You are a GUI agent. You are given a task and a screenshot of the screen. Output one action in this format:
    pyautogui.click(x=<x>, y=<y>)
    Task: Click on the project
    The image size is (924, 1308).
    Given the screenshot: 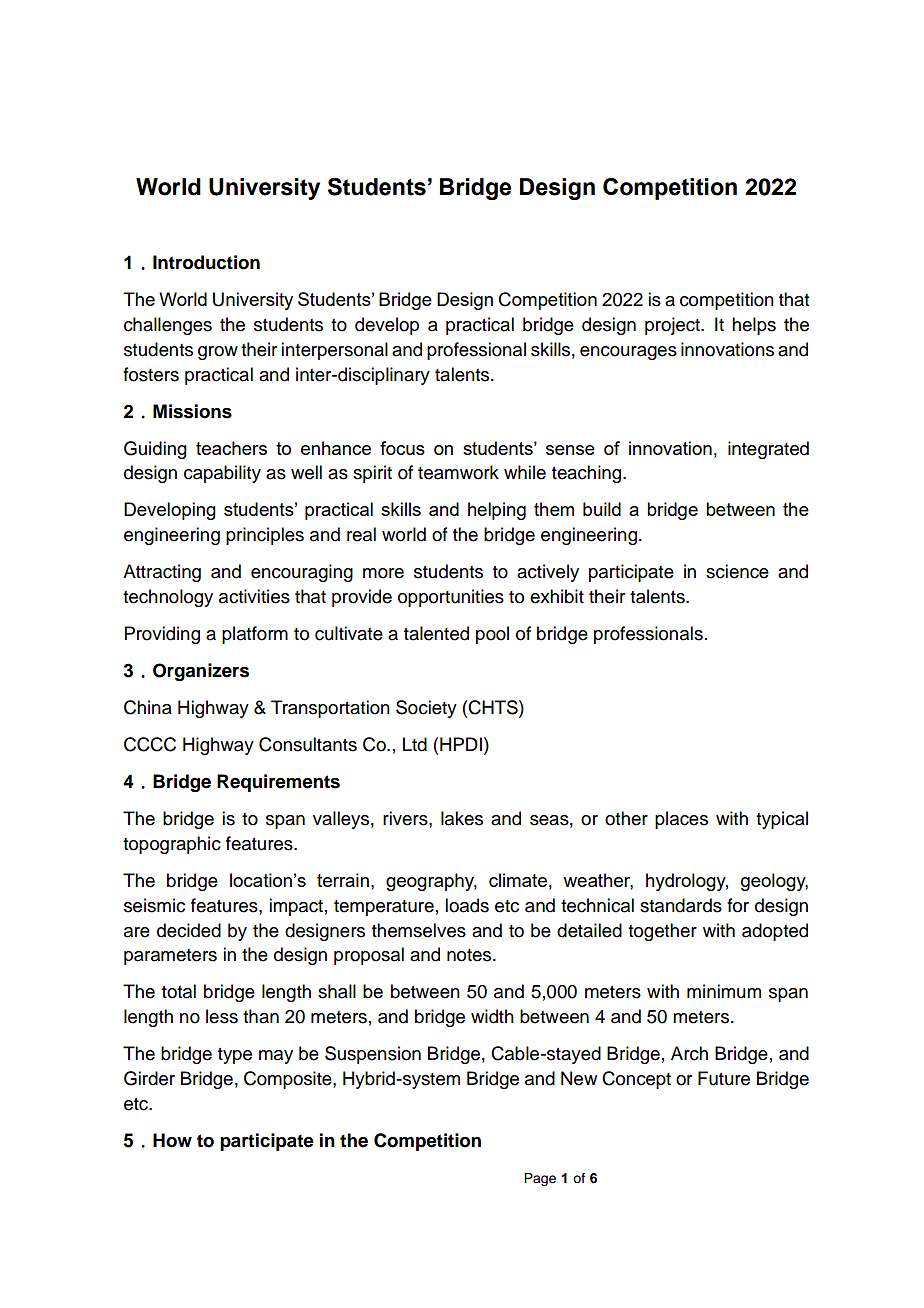 What is the action you would take?
    pyautogui.click(x=673, y=326)
